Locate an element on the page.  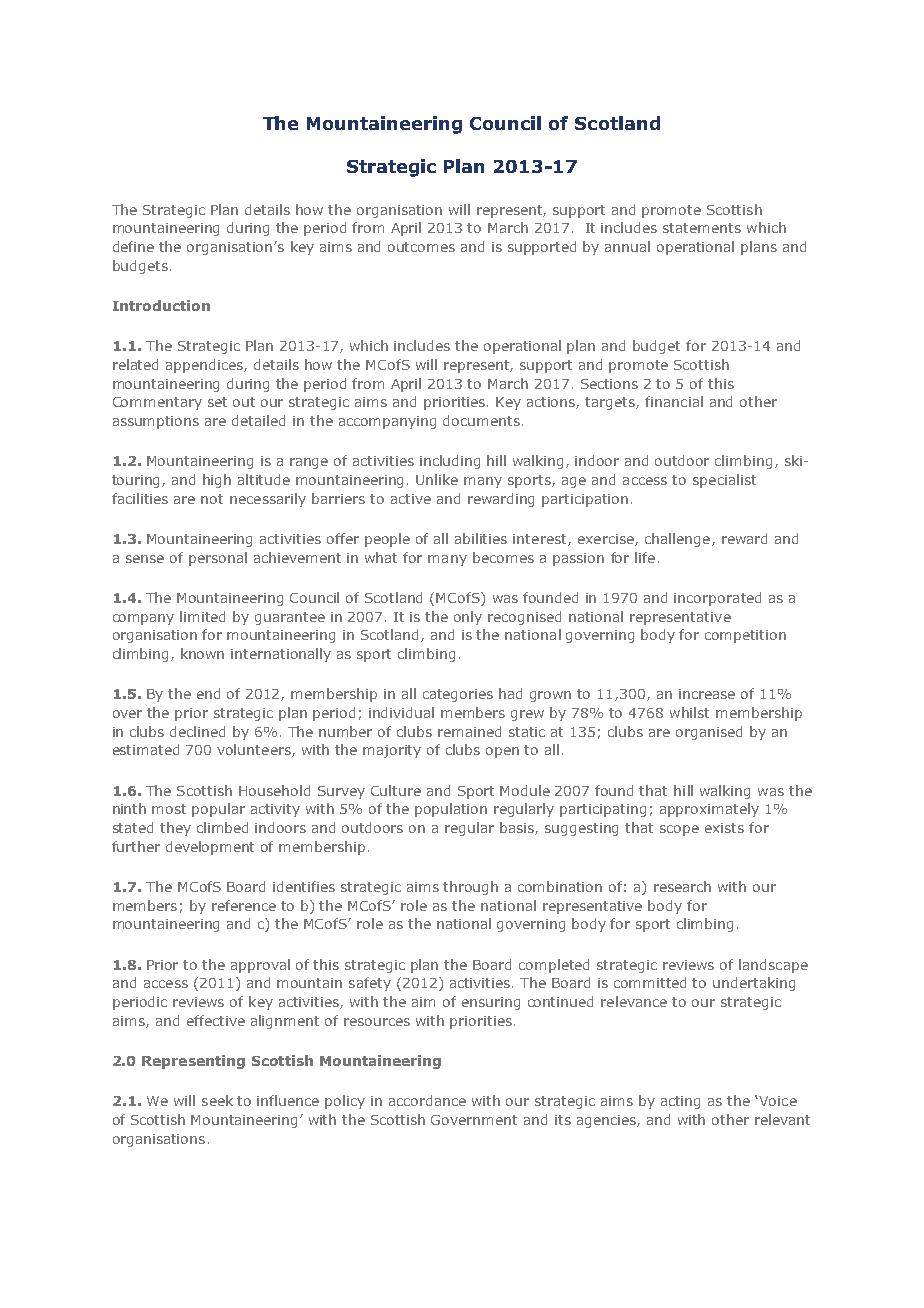
seek is located at coordinates (217, 1100).
